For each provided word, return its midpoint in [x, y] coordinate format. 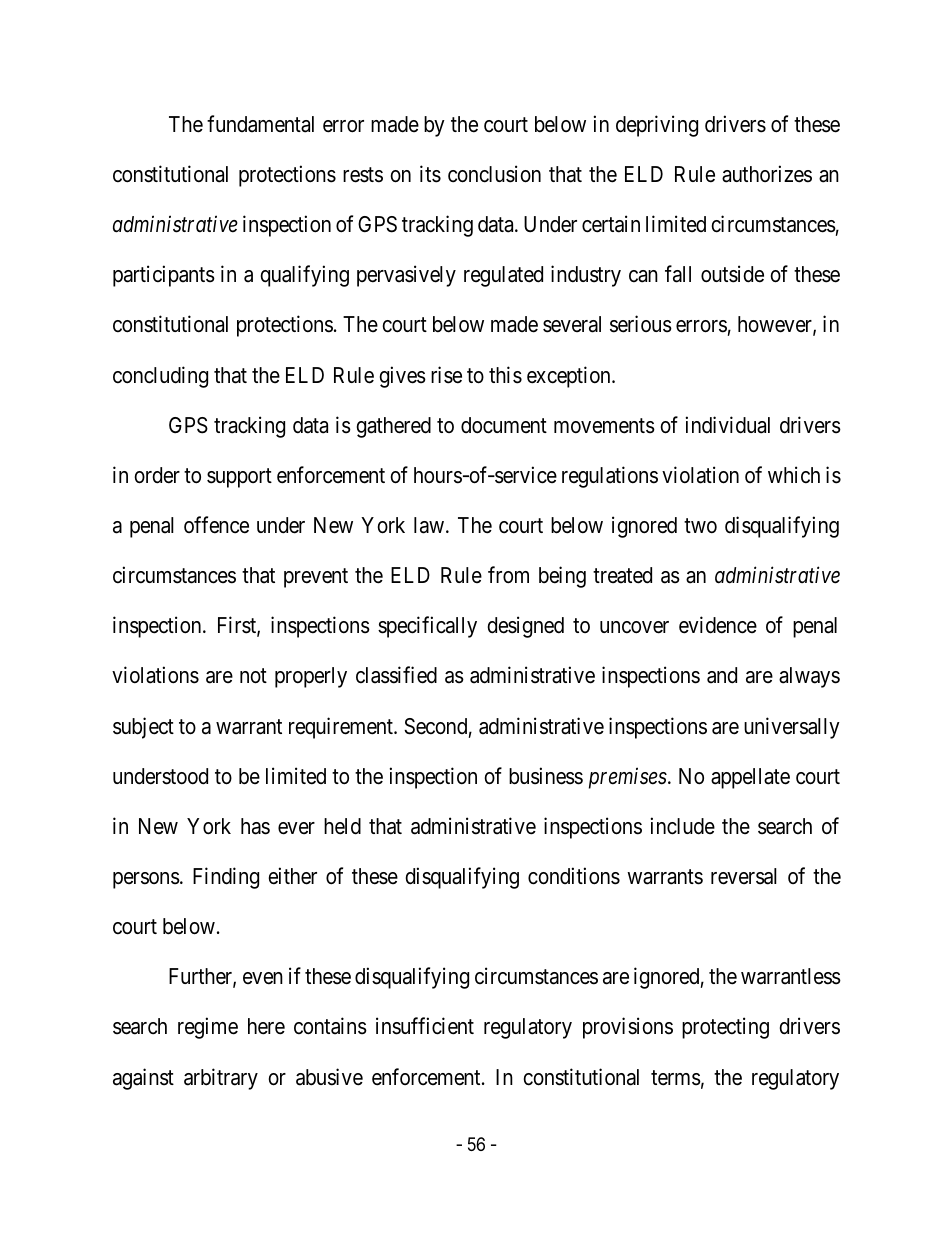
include [683, 826]
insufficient [425, 1026]
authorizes [767, 174]
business [546, 776]
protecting [725, 1028]
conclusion [494, 174]
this [505, 375]
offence [216, 525]
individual [728, 425]
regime [208, 1028]
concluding [160, 377]
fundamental [260, 124]
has [255, 826]
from [508, 575]
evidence [718, 625]
